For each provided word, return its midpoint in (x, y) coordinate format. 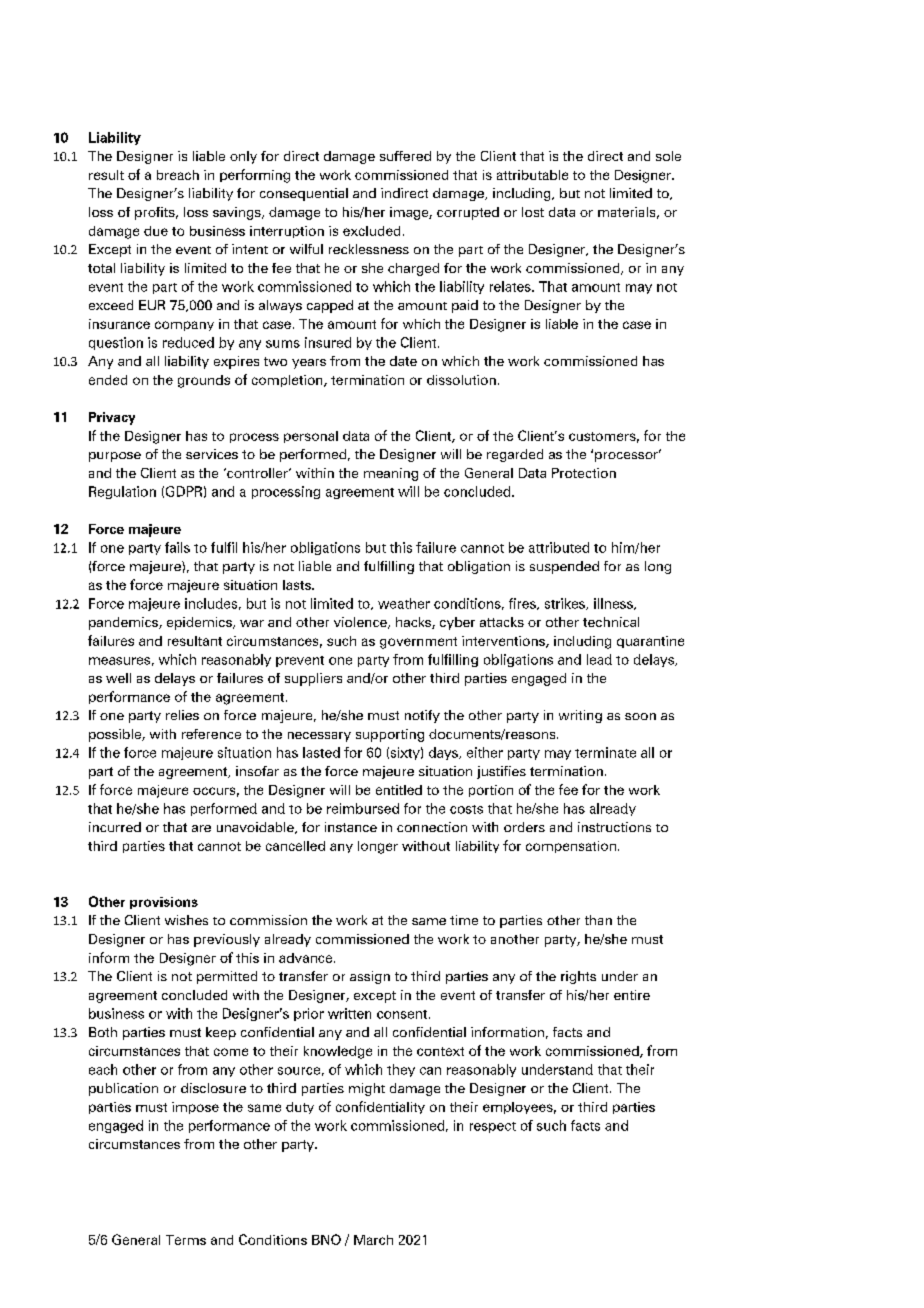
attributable (532, 175)
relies (182, 715)
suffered (405, 156)
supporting (390, 735)
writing (580, 716)
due (156, 231)
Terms (186, 1240)
